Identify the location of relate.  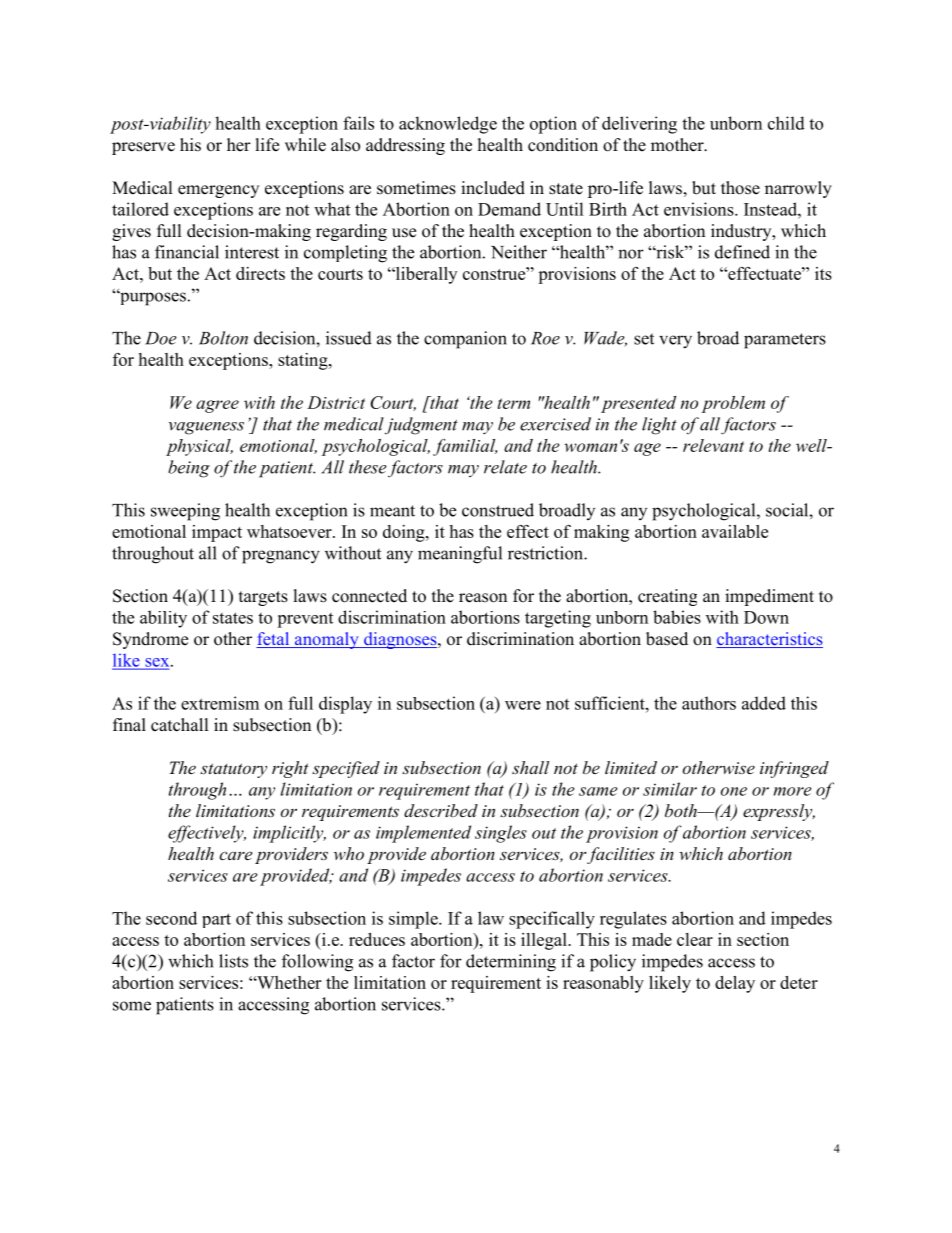
(505, 467).
